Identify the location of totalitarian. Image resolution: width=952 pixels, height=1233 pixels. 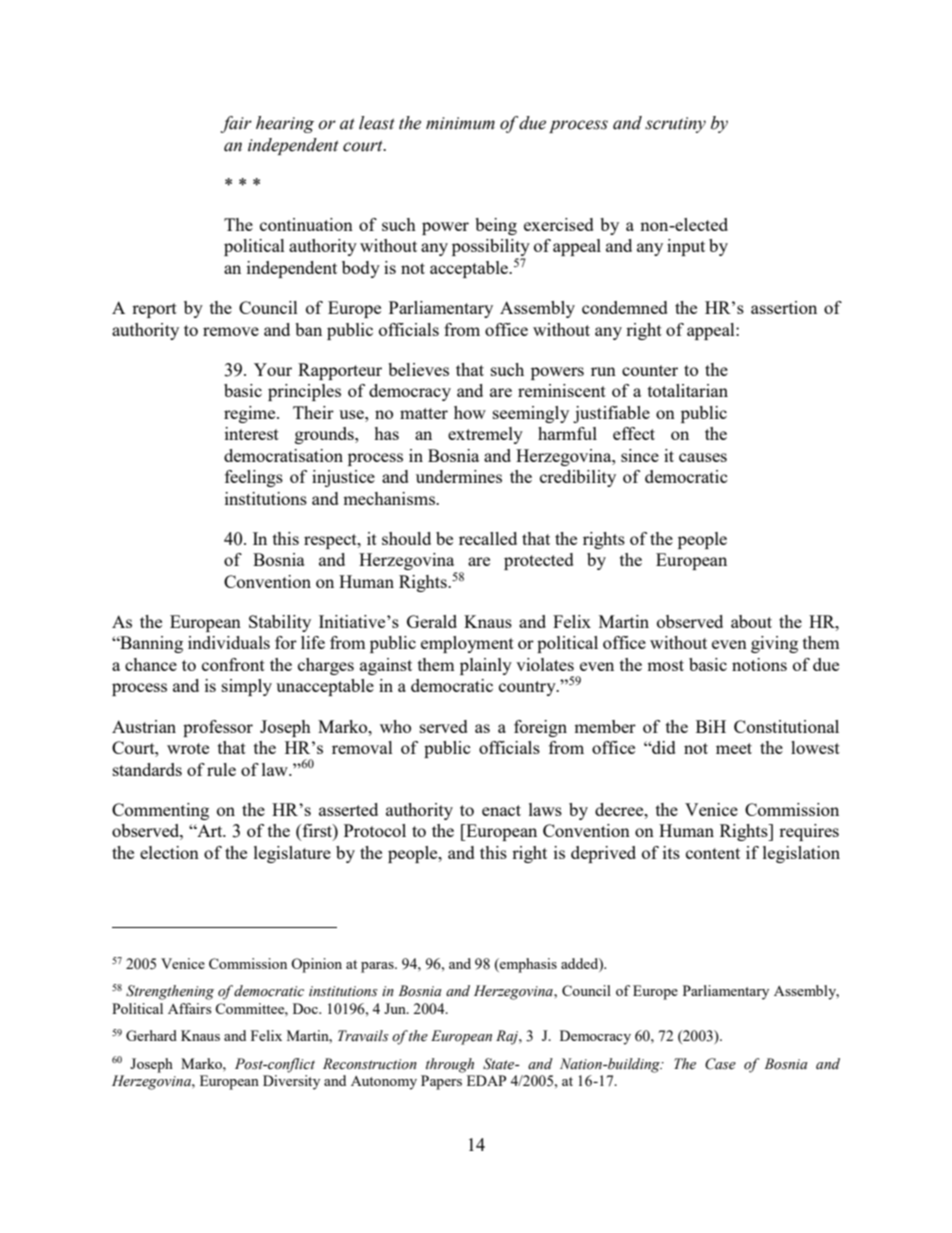
(688, 390).
